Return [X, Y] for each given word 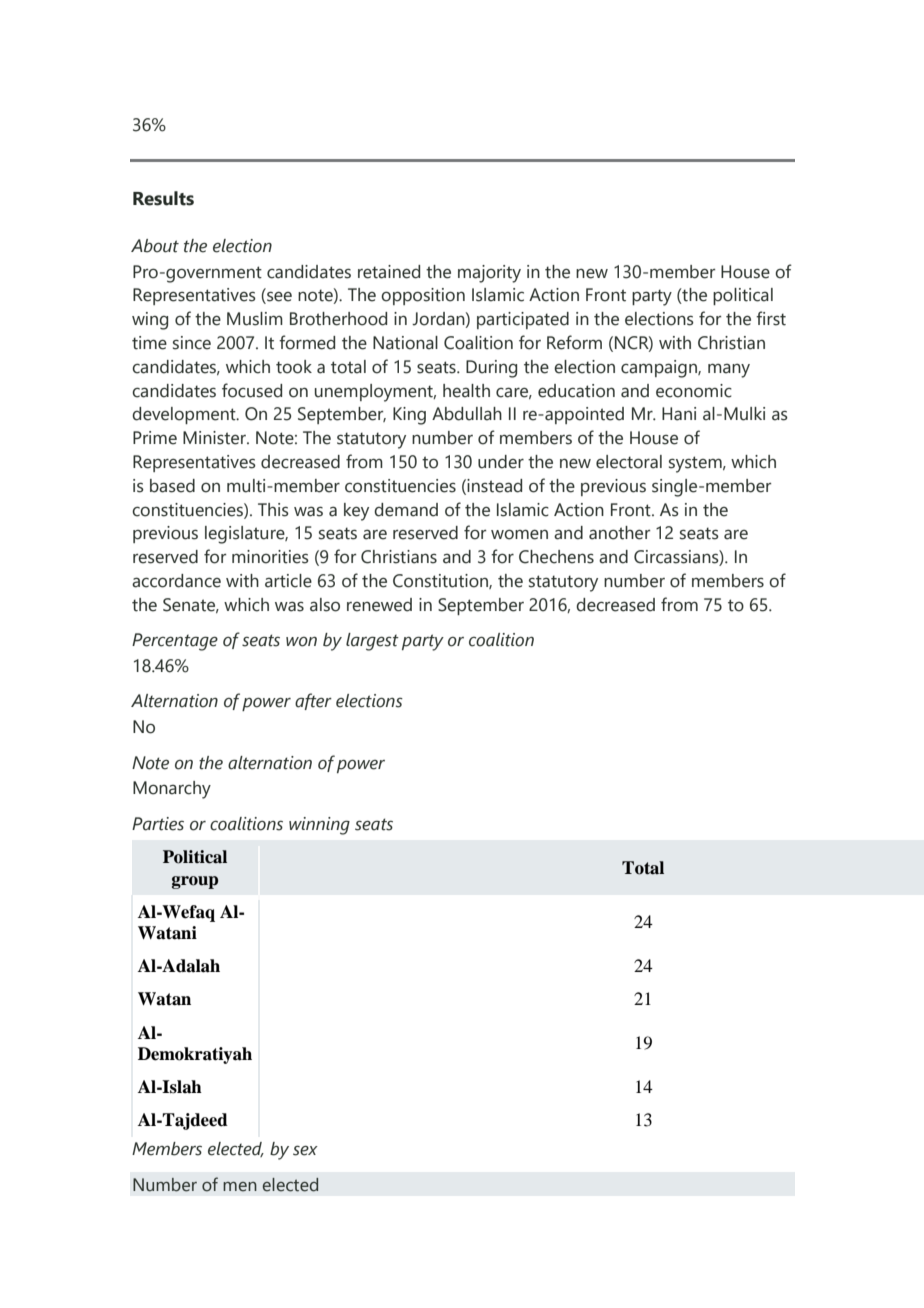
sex [305, 1150]
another [620, 533]
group [195, 882]
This [273, 510]
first [771, 318]
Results [163, 198]
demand [406, 510]
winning [319, 826]
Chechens [556, 557]
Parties [158, 824]
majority [489, 274]
